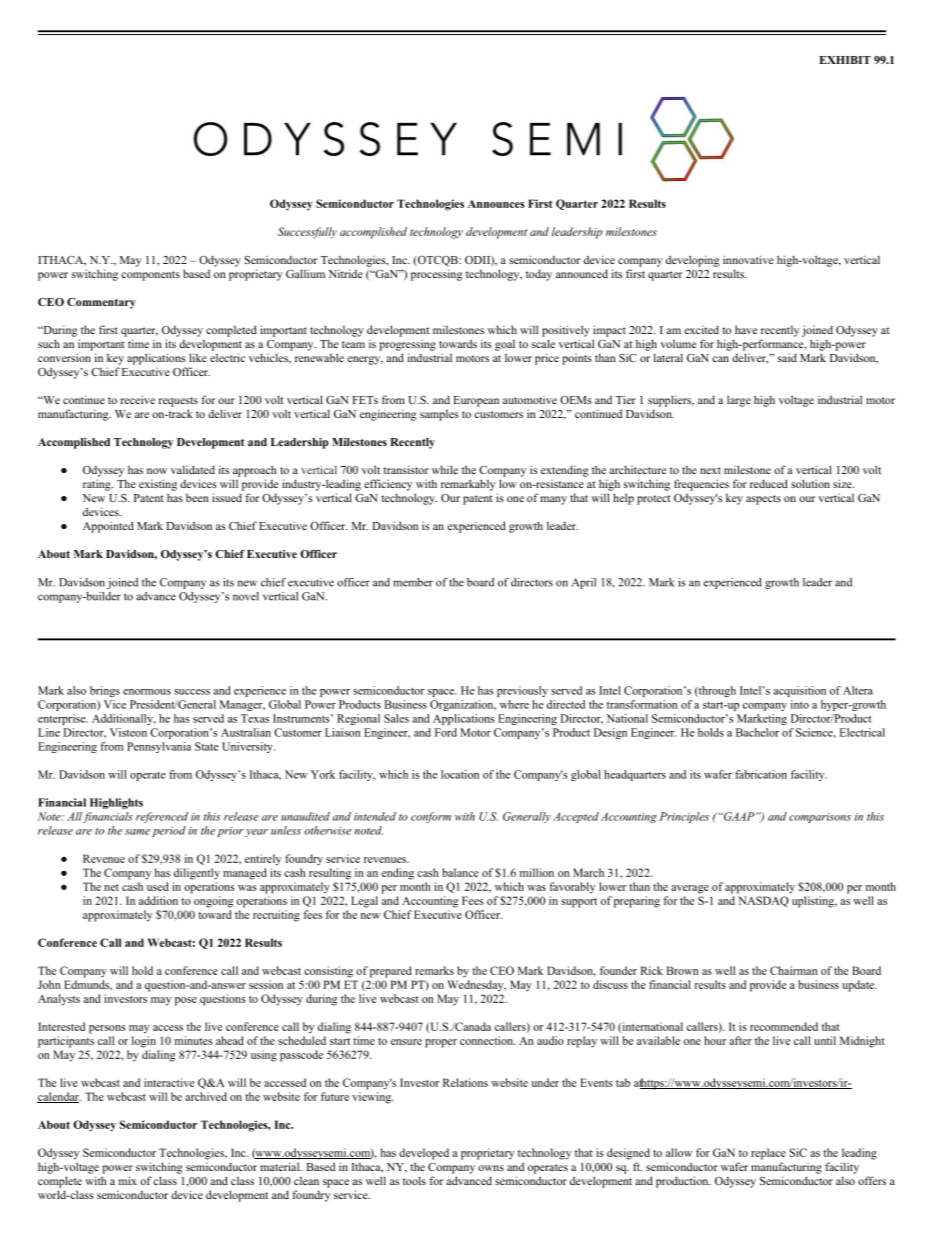 Image resolution: width=952 pixels, height=1233 pixels. Describe the element at coordinates (799, 691) in the screenshot. I see `acquisition` at that location.
